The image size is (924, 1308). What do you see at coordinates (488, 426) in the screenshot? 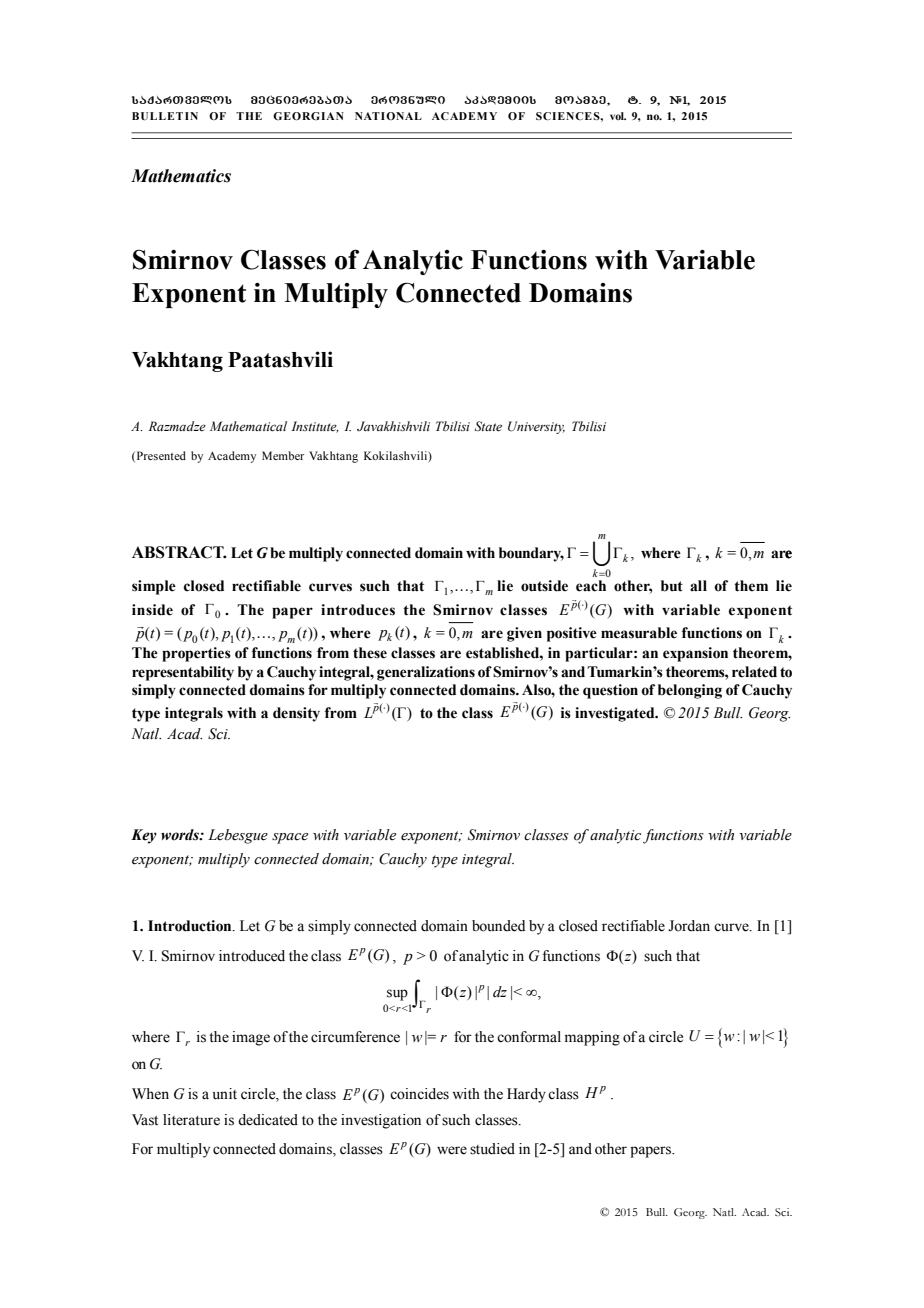
I see `State` at bounding box center [488, 426].
